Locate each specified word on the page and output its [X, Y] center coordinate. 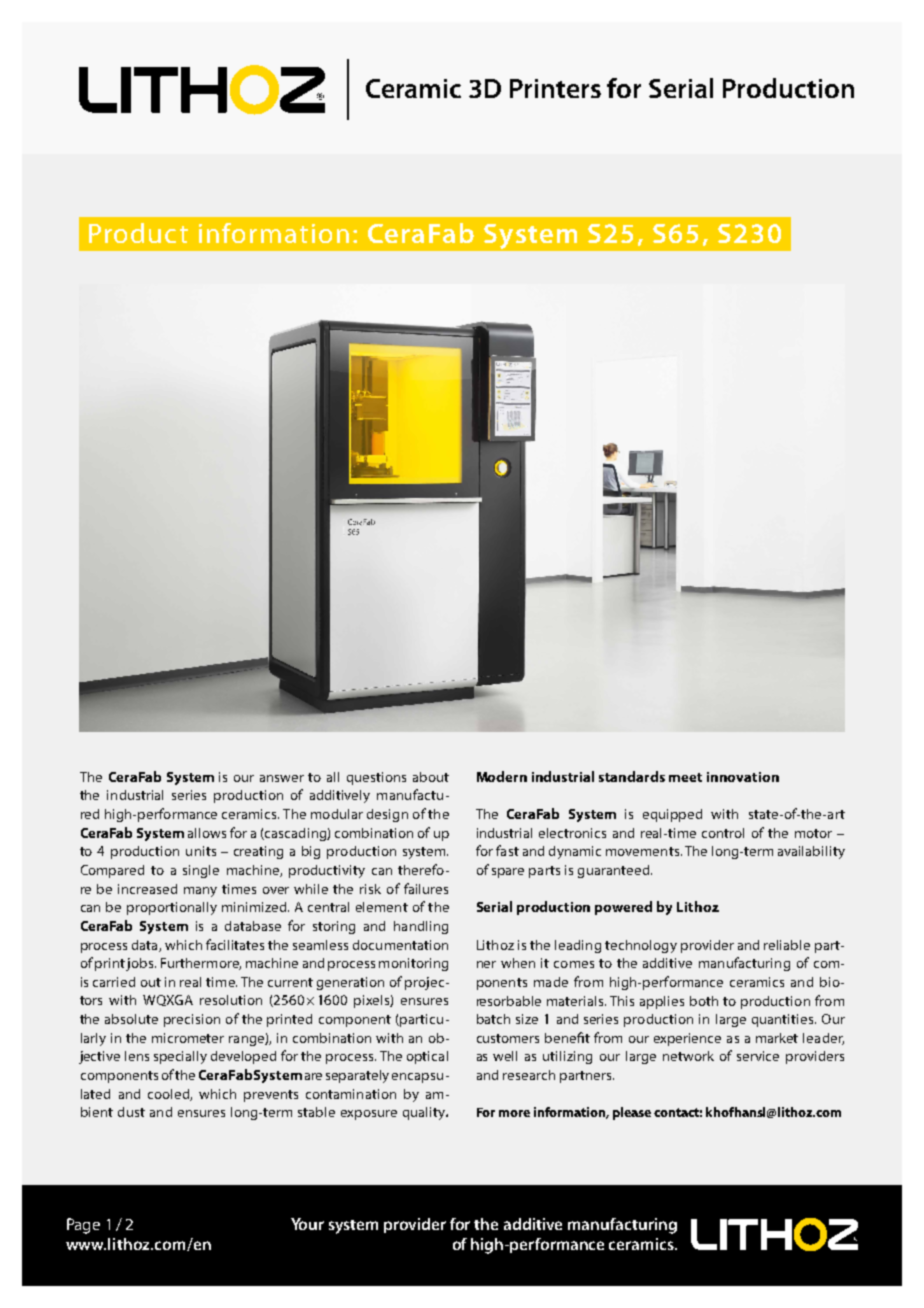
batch [493, 1019]
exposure [369, 1115]
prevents [271, 1096]
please [632, 1113]
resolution [231, 1000]
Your [307, 1224]
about [431, 777]
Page [83, 1226]
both [704, 1001]
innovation [743, 777]
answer [282, 778]
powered [623, 908]
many [200, 892]
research [529, 1075]
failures [426, 888]
